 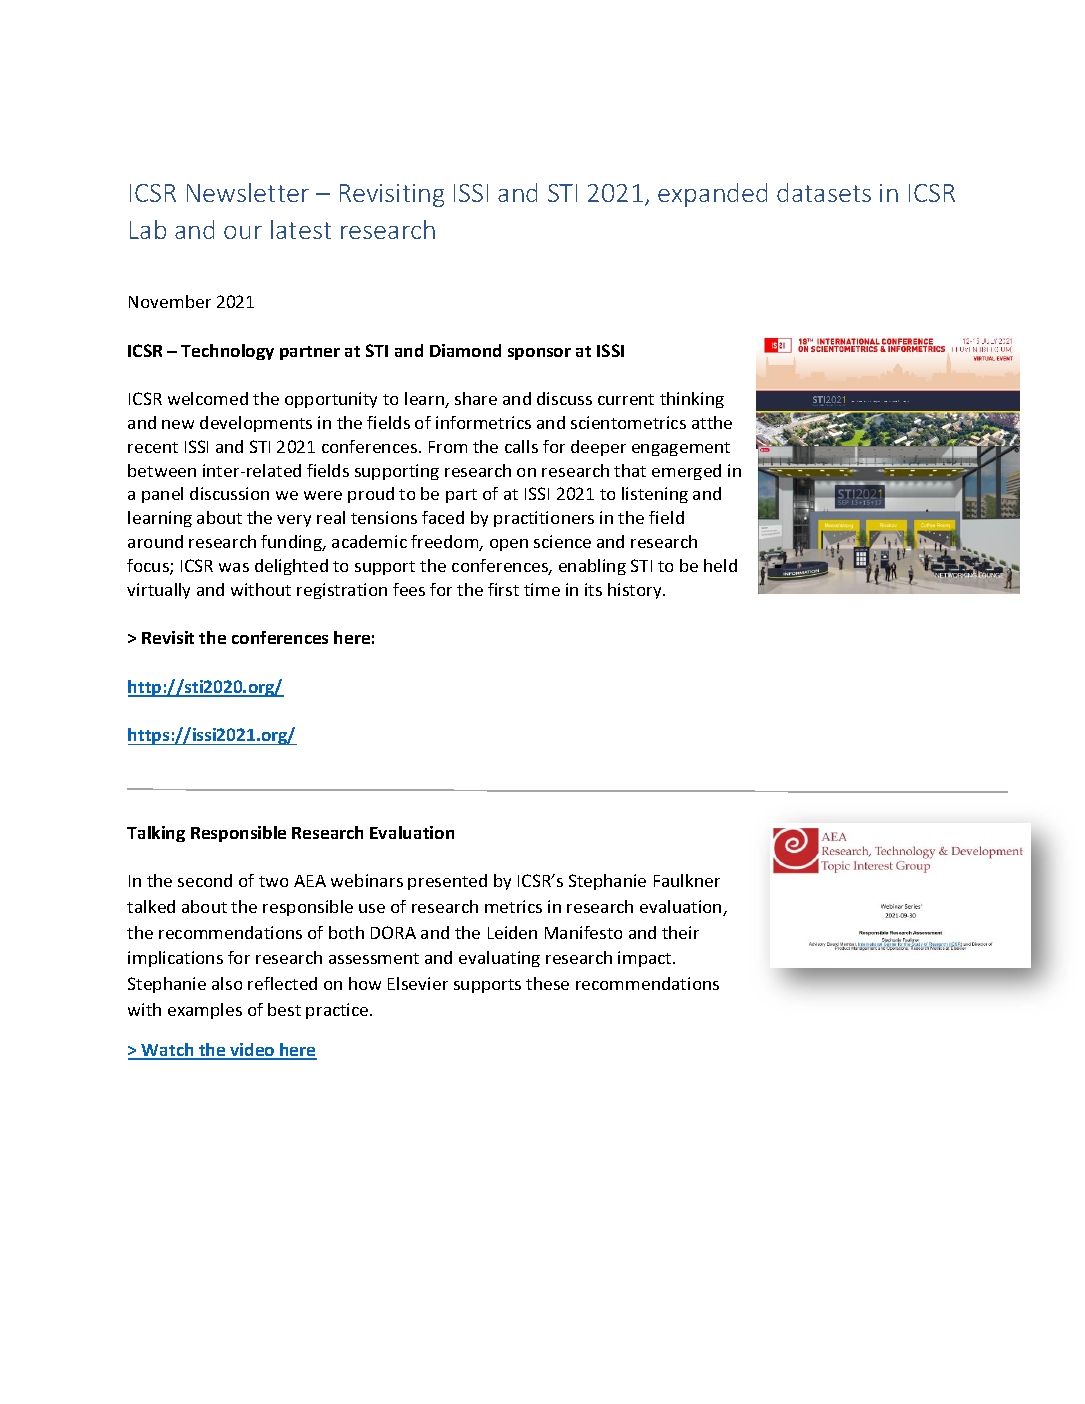 I want to click on these, so click(x=547, y=983).
